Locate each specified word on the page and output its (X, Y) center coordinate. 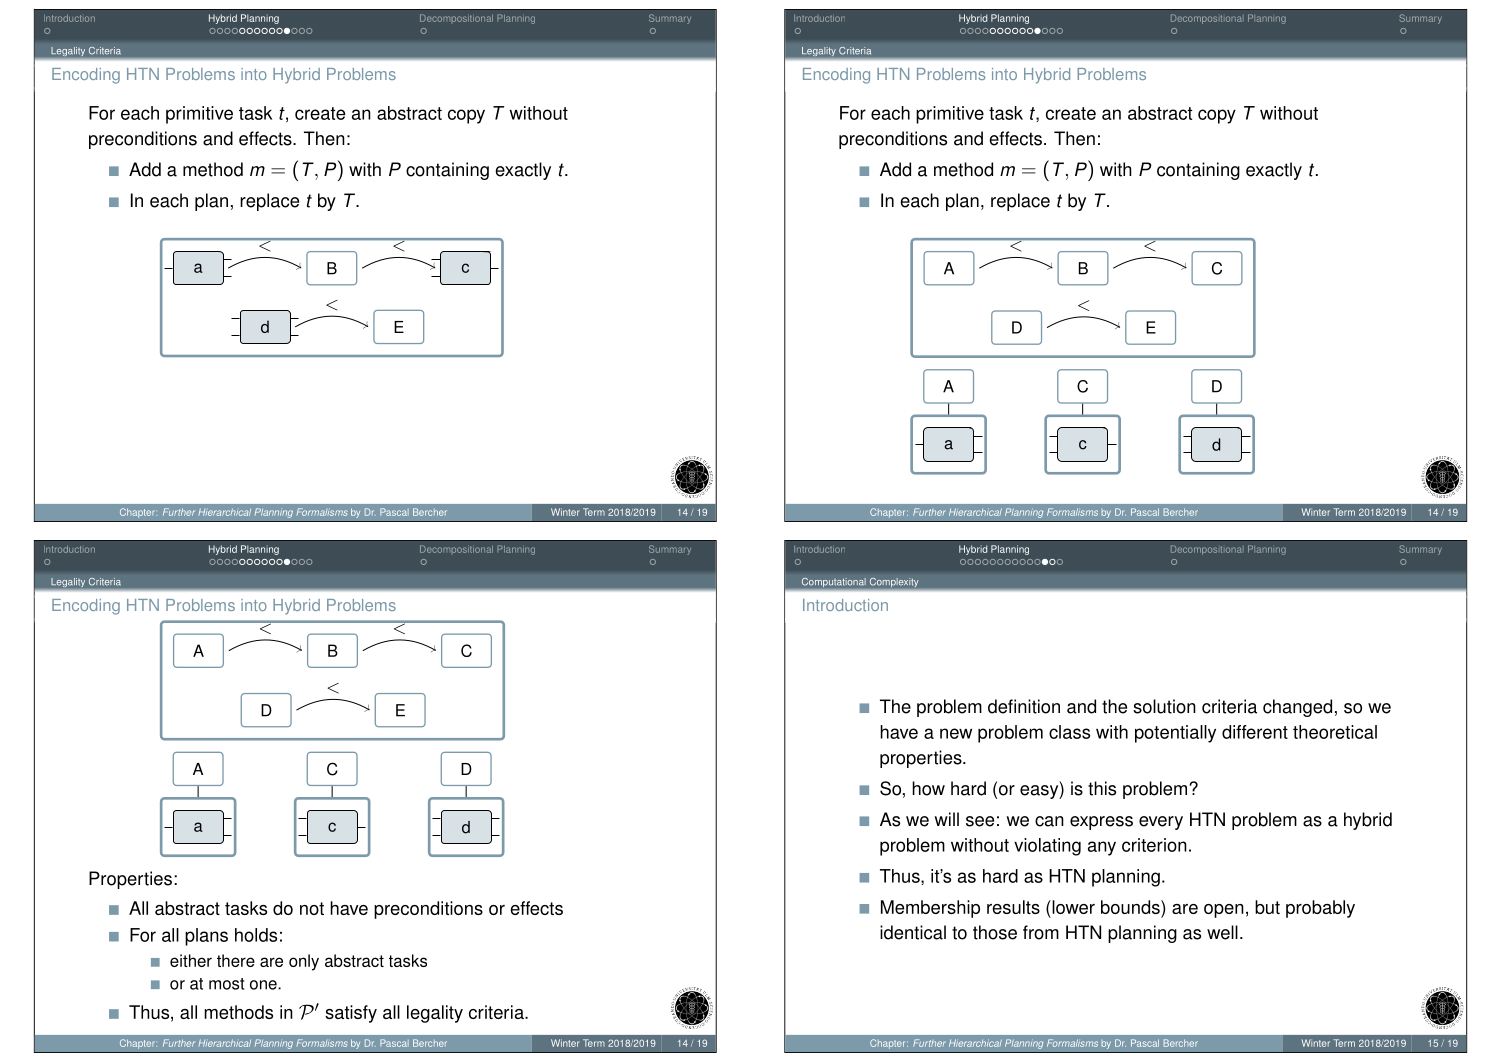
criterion (1154, 845)
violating (1047, 847)
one (264, 985)
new (956, 733)
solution (1164, 706)
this (1102, 788)
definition (1024, 706)
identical (913, 932)
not (312, 908)
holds (256, 935)
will (946, 819)
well (1222, 932)
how (928, 788)
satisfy (351, 1014)
